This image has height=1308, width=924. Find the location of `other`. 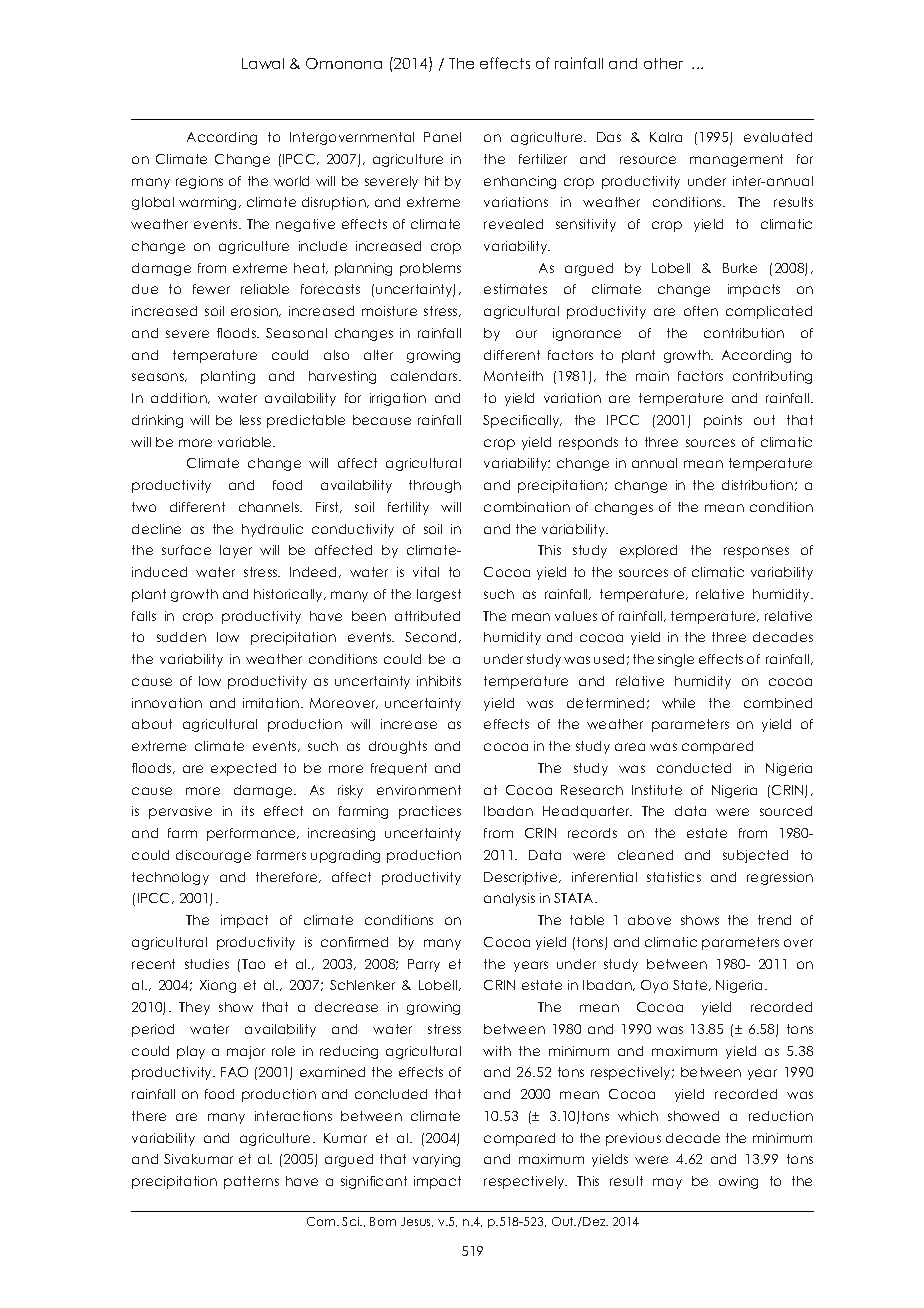

other is located at coordinates (663, 63).
